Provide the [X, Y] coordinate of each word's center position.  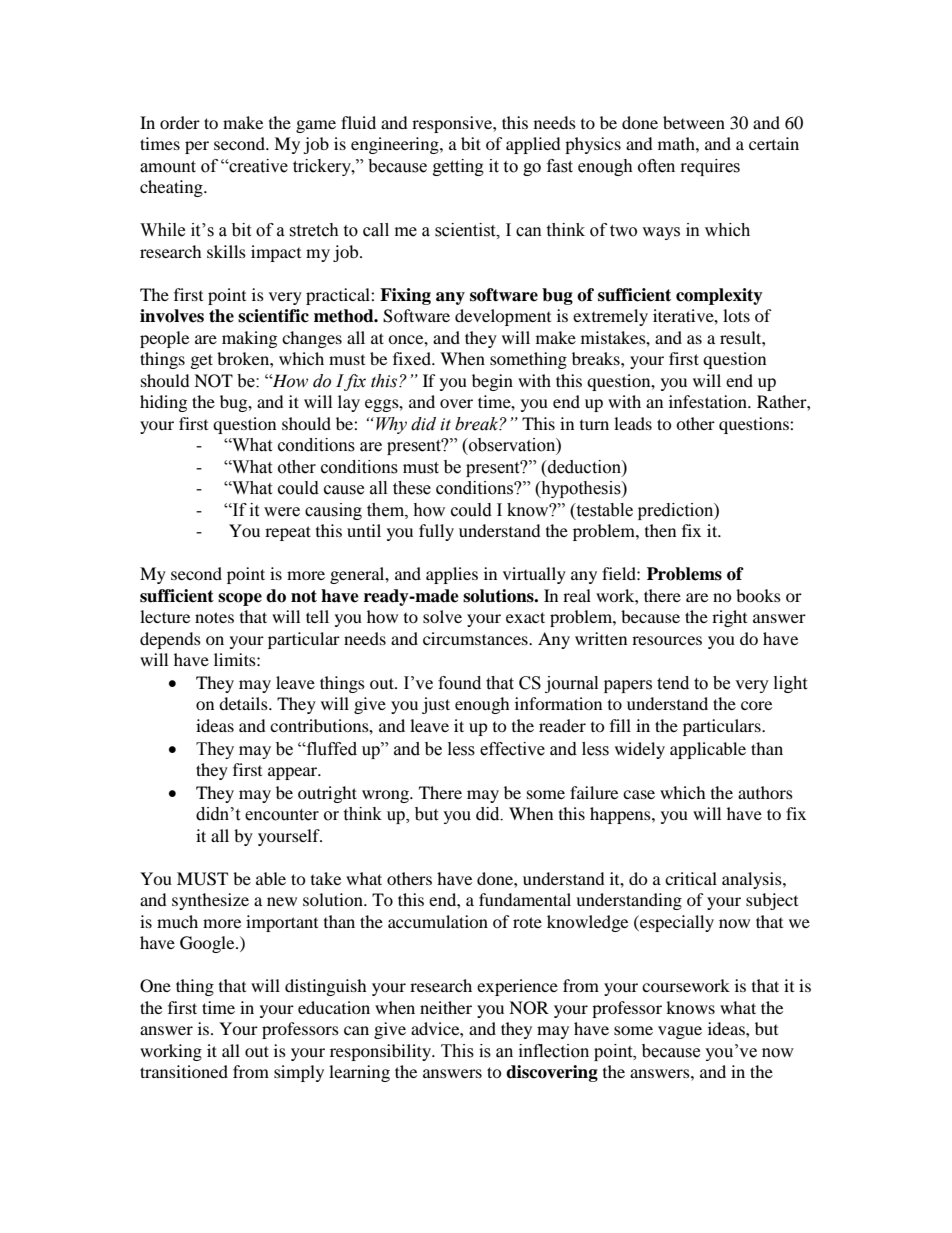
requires [710, 167]
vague [680, 1032]
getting [458, 167]
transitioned [184, 1071]
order [180, 122]
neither [446, 1007]
